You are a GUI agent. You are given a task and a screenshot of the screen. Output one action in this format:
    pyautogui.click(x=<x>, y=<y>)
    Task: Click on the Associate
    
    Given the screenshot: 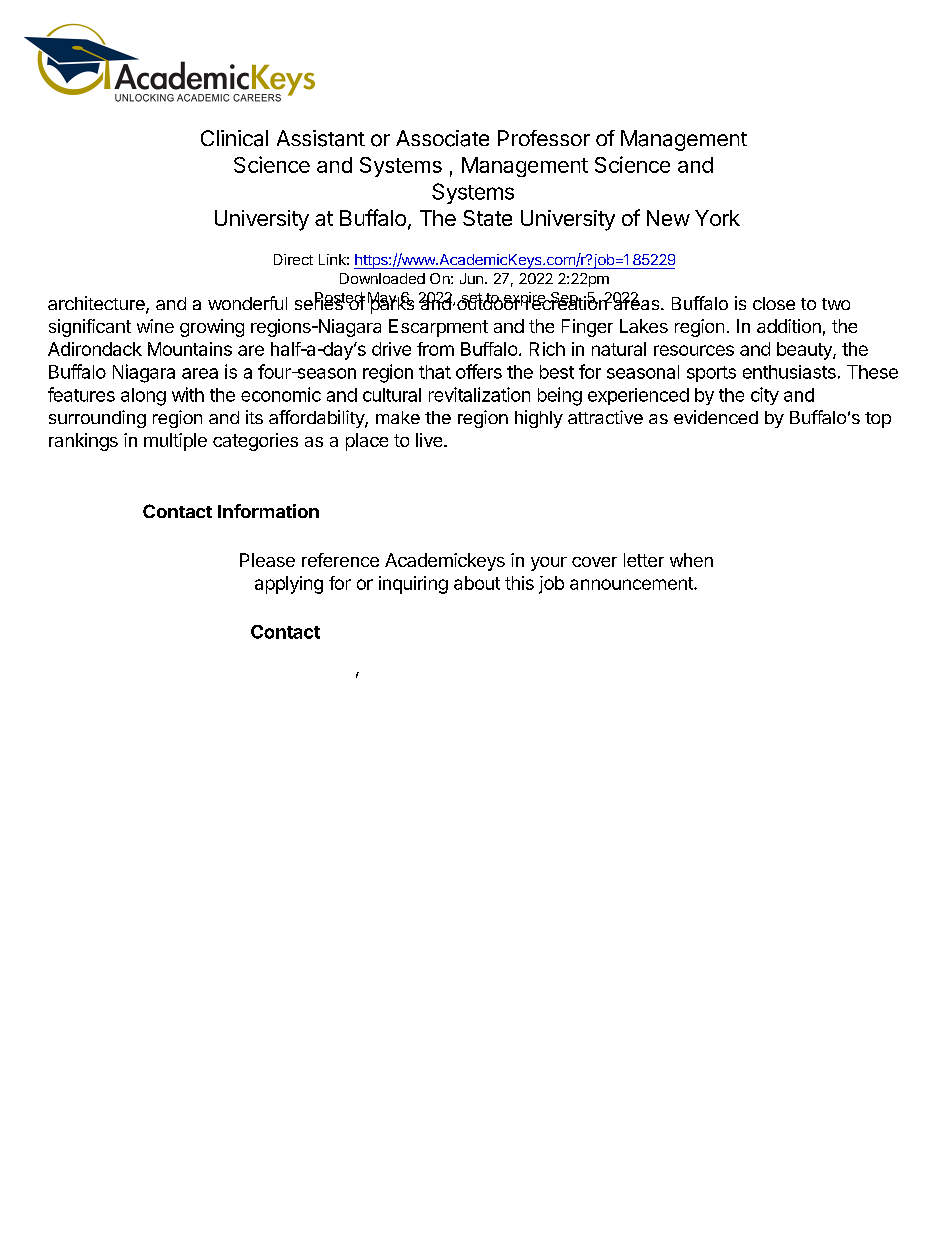 What is the action you would take?
    pyautogui.click(x=442, y=138)
